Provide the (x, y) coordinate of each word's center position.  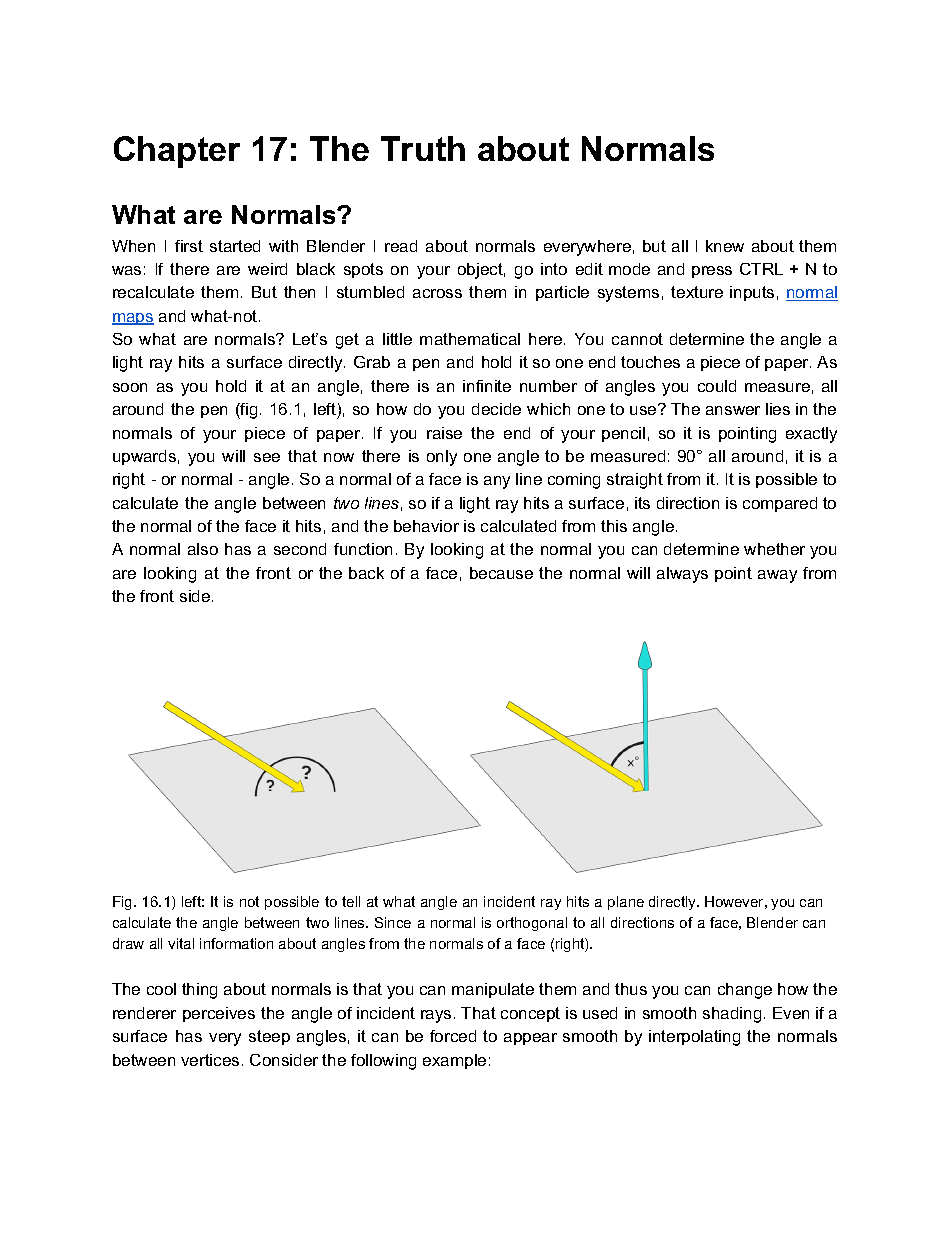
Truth (423, 148)
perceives (219, 1014)
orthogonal (532, 924)
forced (453, 1036)
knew (725, 246)
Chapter (177, 152)
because (501, 573)
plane (626, 903)
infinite (487, 386)
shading (732, 1015)
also (203, 549)
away (777, 576)
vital (181, 943)
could (717, 386)
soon (130, 387)
